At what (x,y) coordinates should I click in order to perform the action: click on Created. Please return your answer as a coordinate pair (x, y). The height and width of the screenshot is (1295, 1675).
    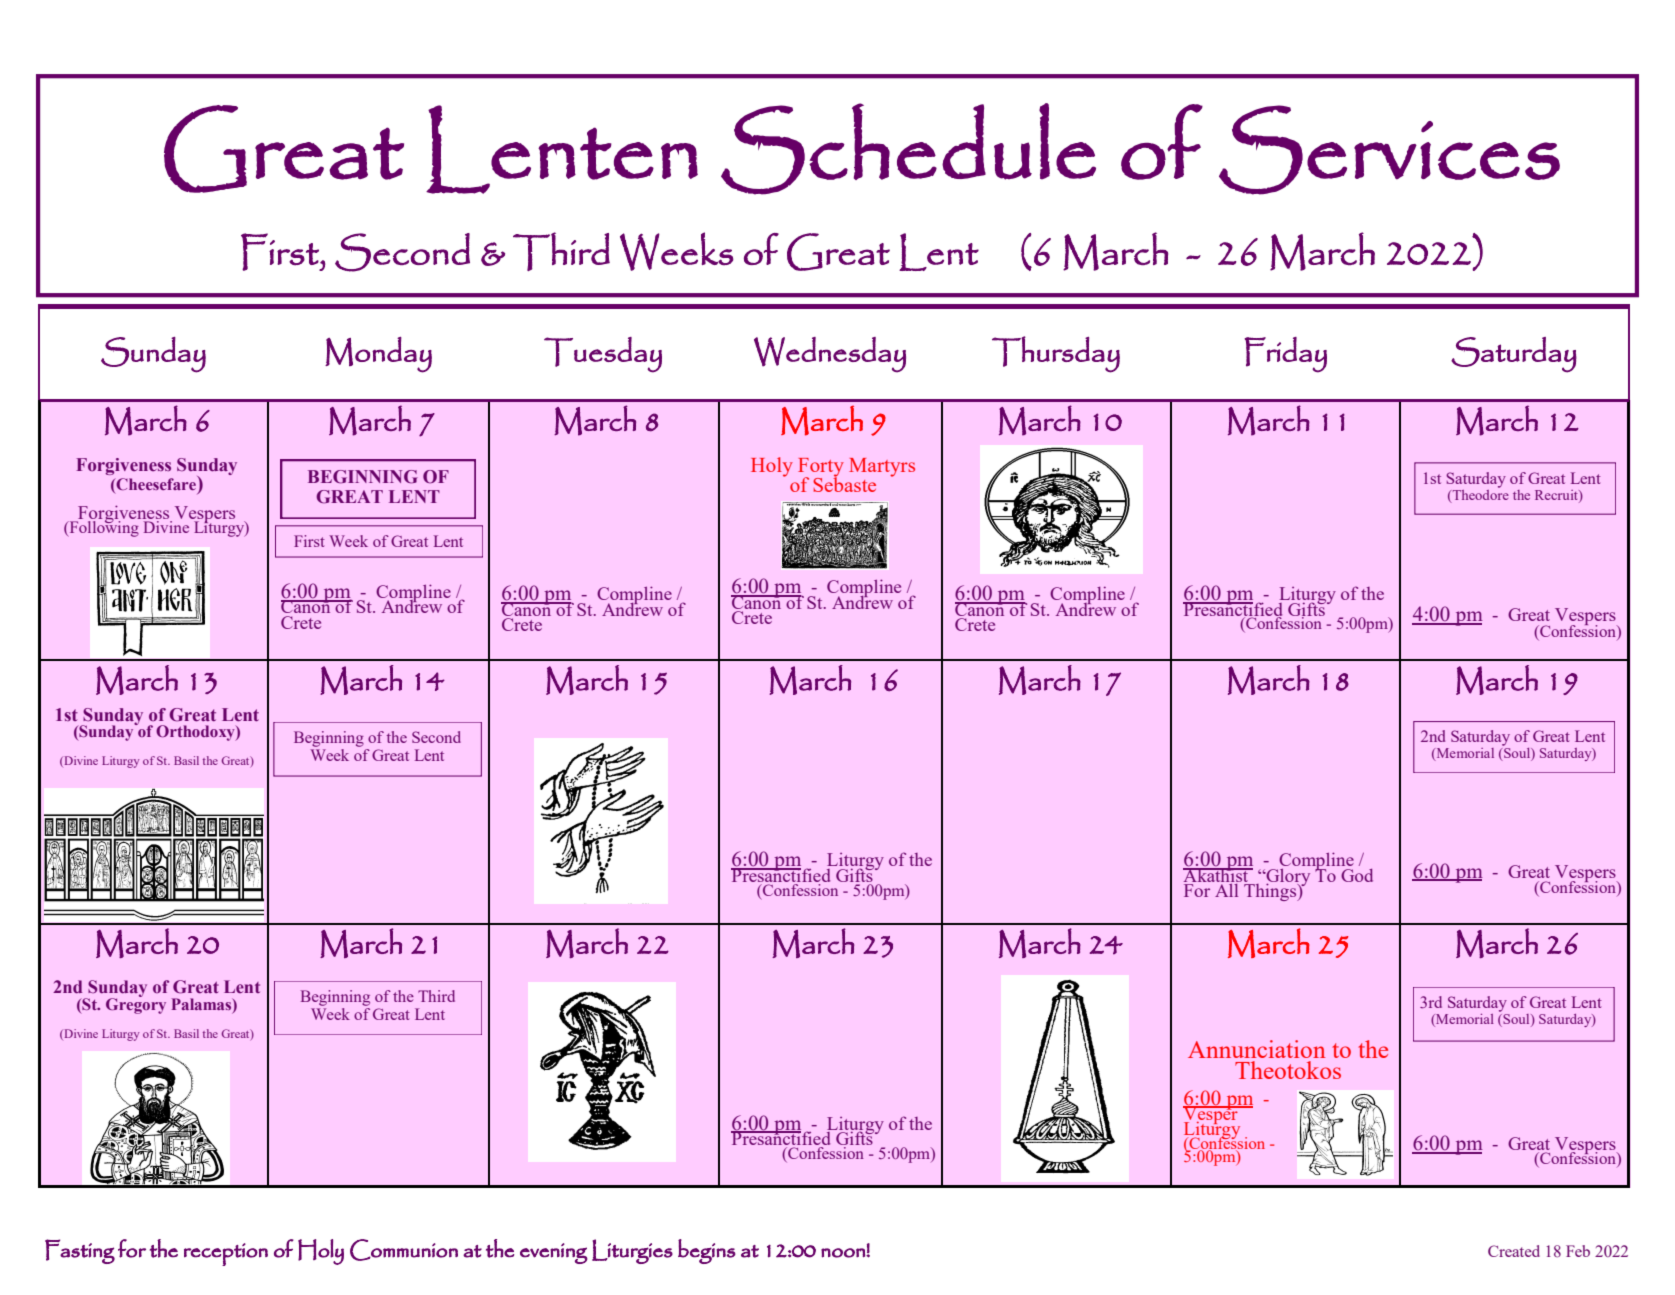
    Looking at the image, I should click on (1514, 1251).
